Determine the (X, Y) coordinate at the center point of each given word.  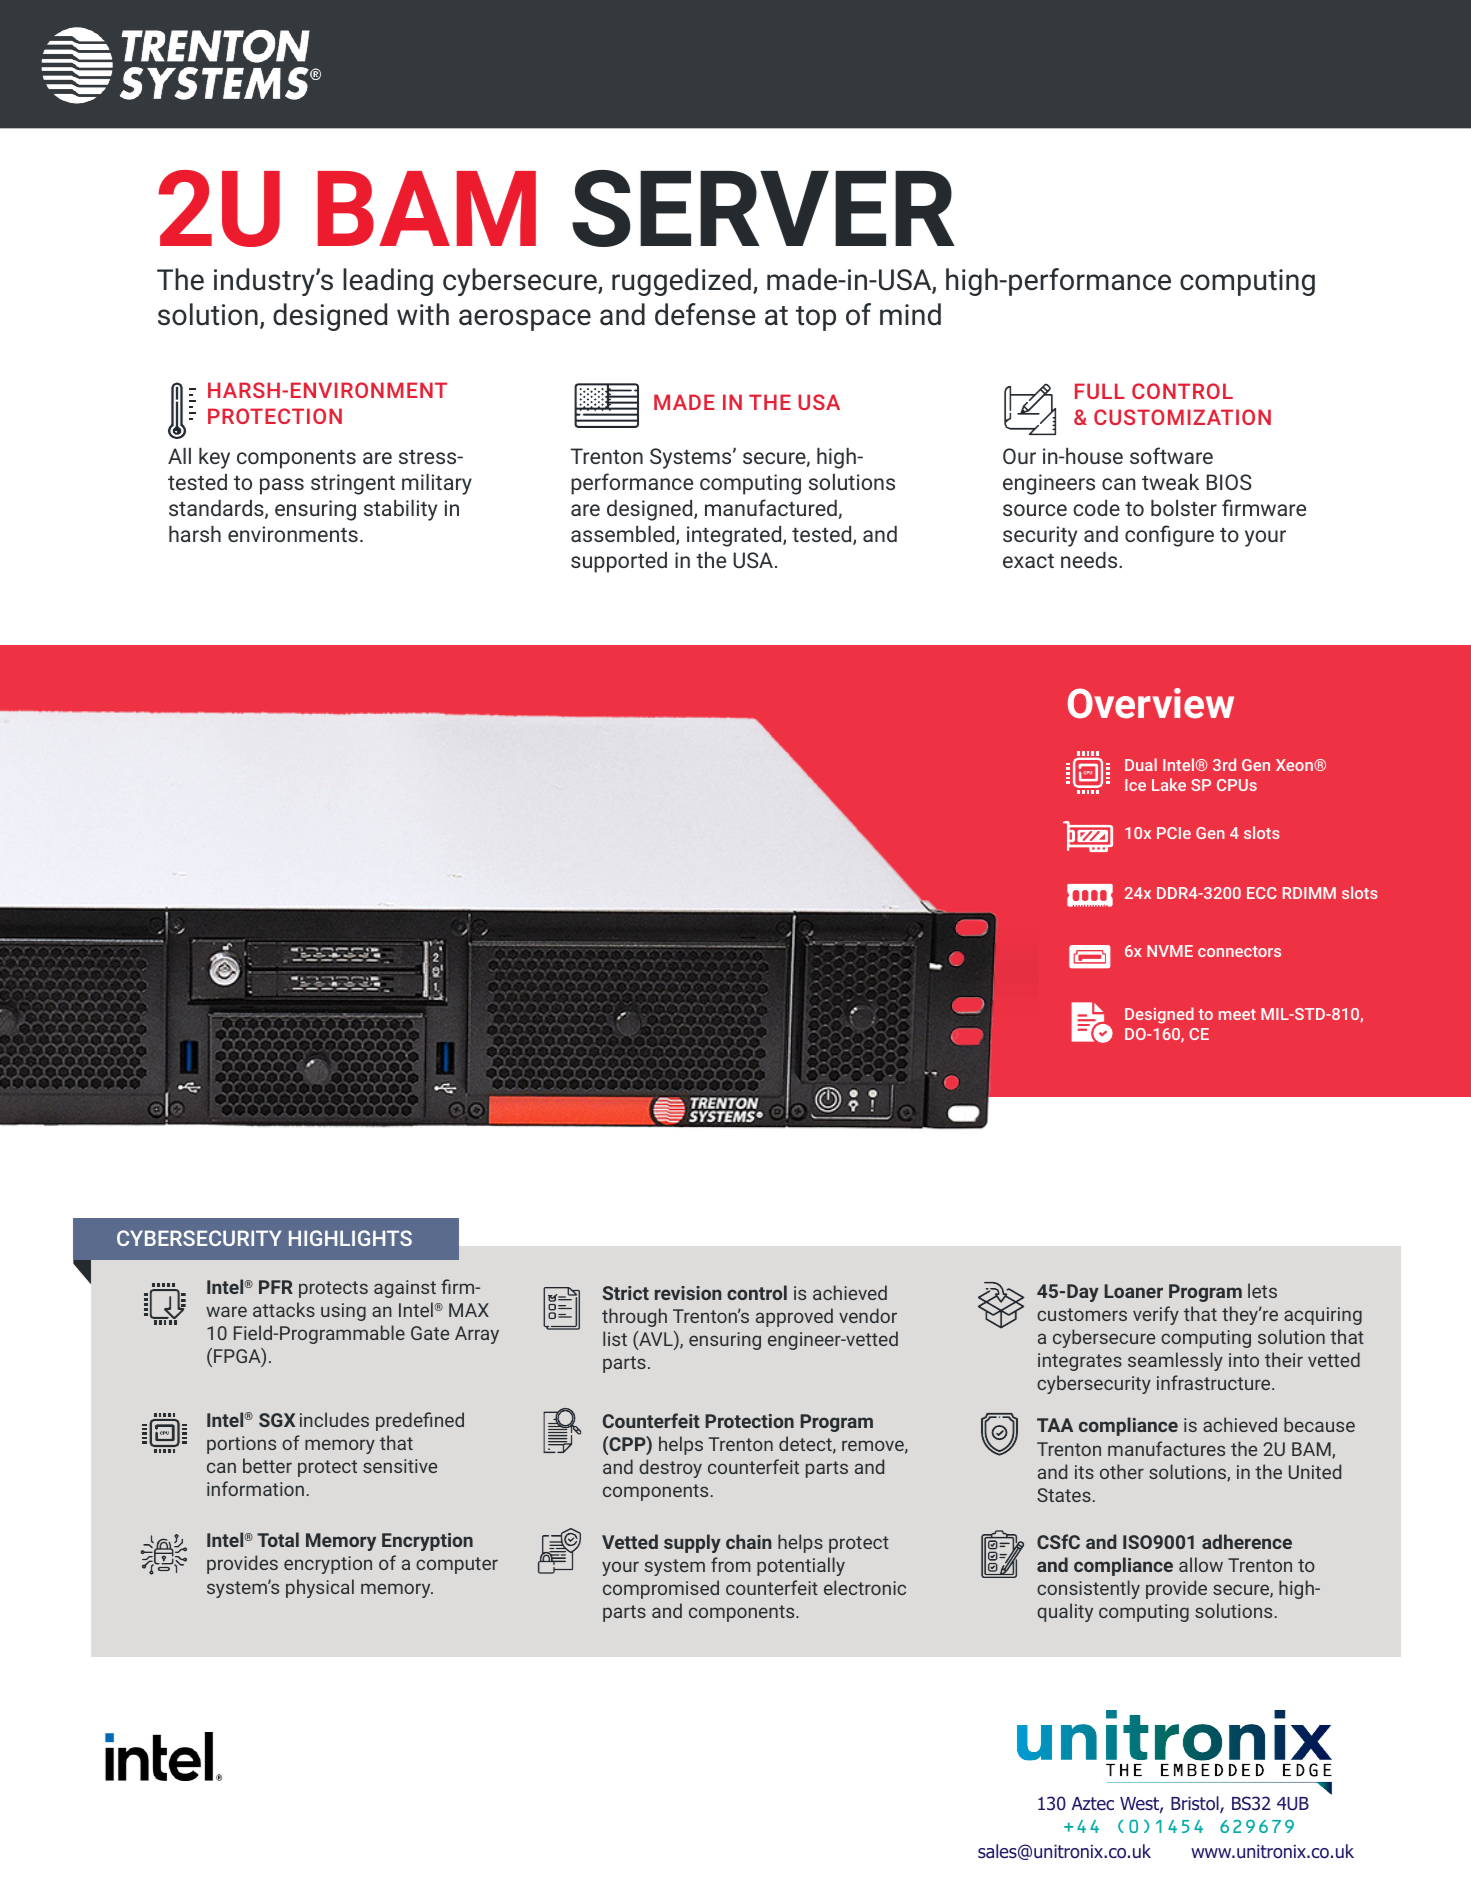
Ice (1135, 785)
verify (1156, 1315)
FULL (1100, 391)
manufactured (771, 507)
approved (794, 1317)
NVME (1170, 951)
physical (320, 1588)
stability (400, 510)
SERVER (763, 208)
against (405, 1289)
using (343, 1312)
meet (1237, 1014)
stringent (353, 484)
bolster (1184, 508)
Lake (1169, 784)
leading (388, 282)
